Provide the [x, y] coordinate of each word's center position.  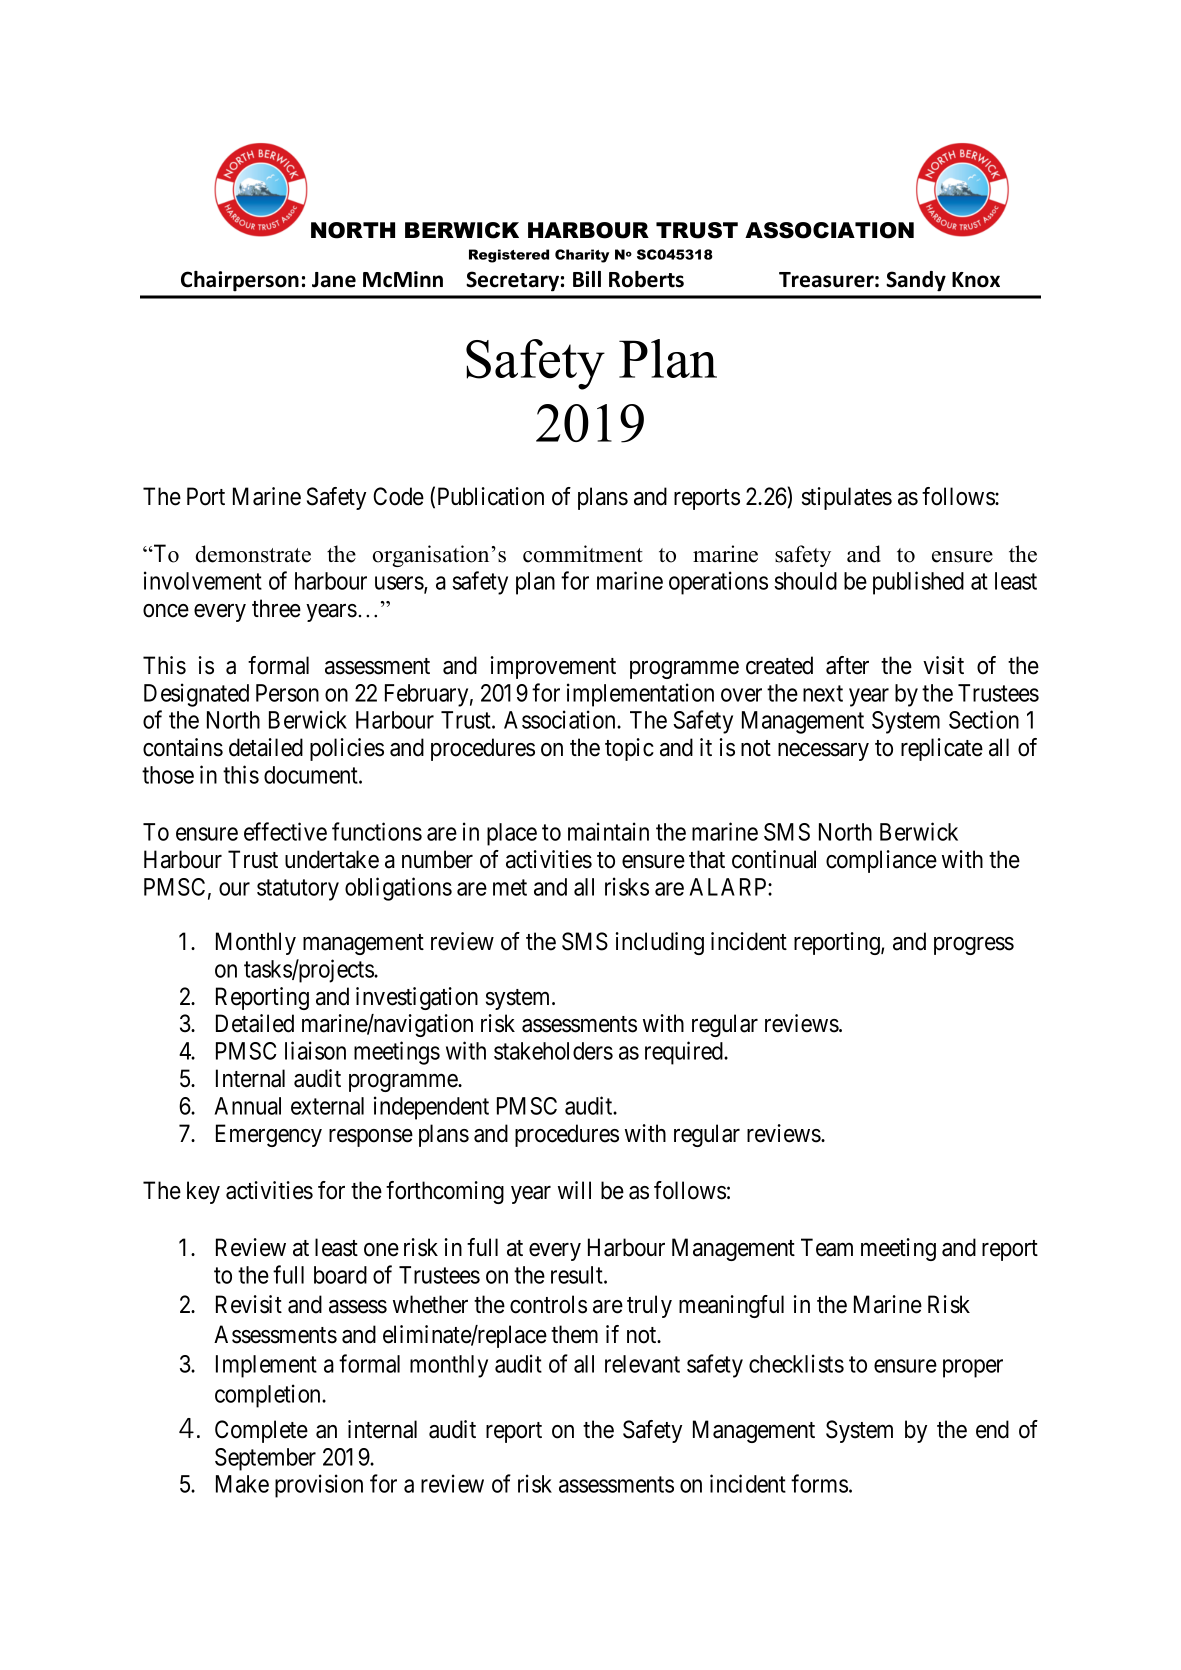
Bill [587, 279]
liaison [315, 1050]
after [847, 665]
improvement [553, 667]
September [265, 1459]
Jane [334, 280]
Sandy [916, 281]
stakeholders [553, 1051]
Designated [196, 695]
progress [974, 946]
